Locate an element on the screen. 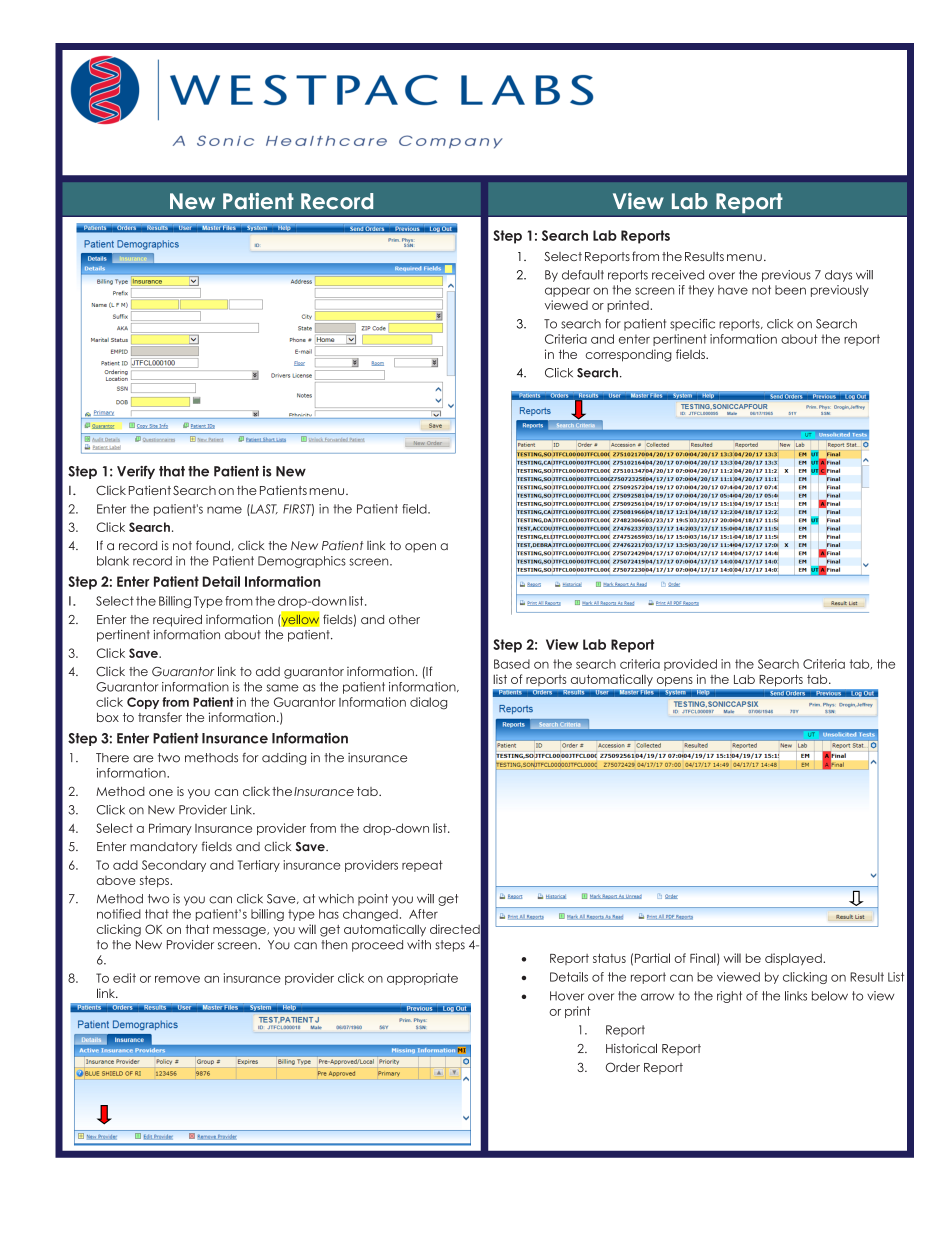  appear is located at coordinates (567, 292).
